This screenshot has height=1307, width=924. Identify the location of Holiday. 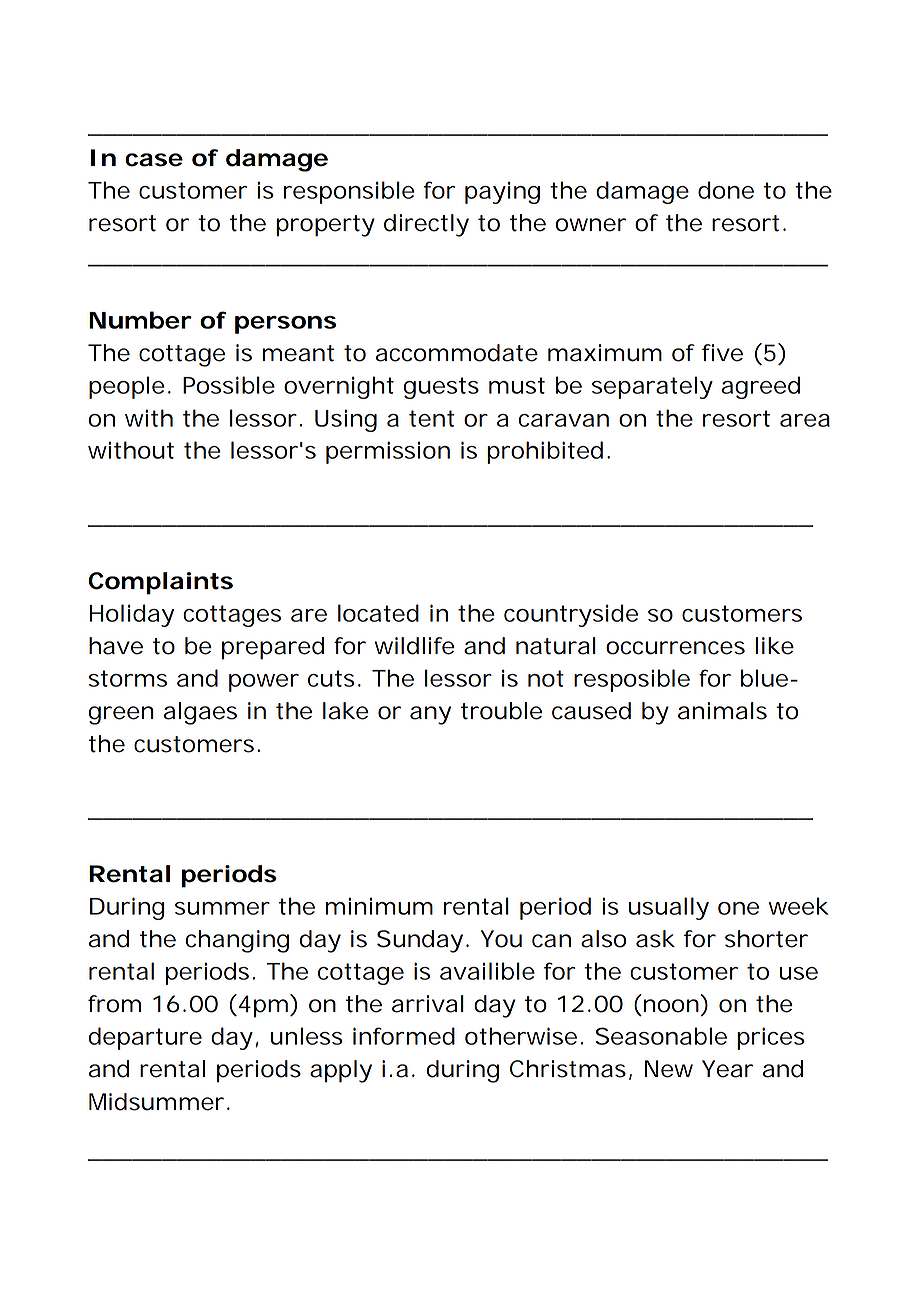
(132, 615).
